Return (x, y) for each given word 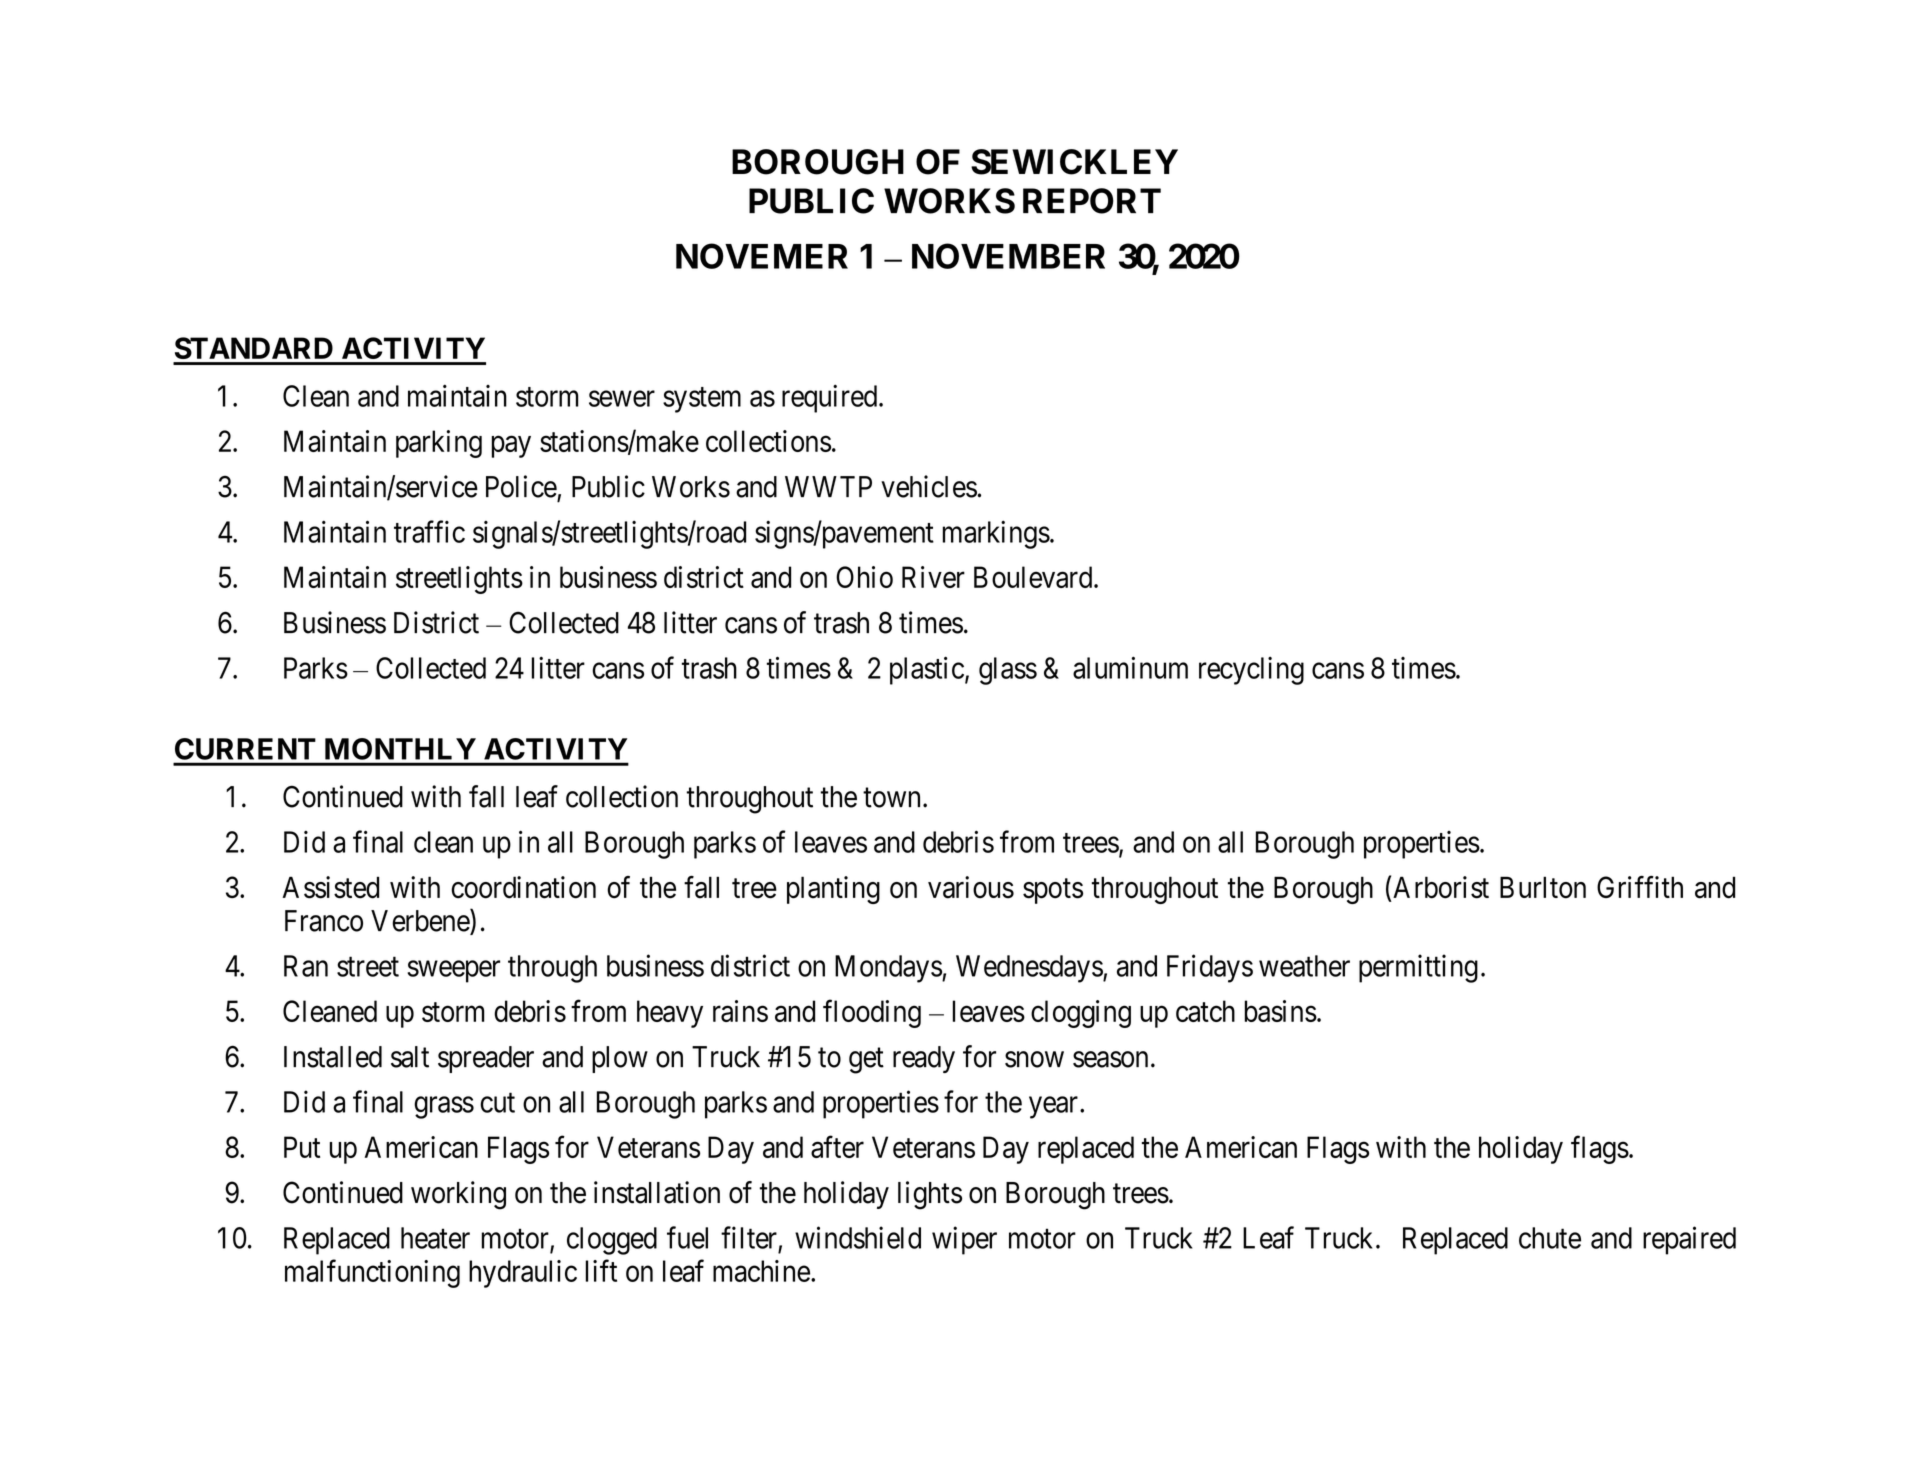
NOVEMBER (1008, 256)
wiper (964, 1240)
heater (435, 1238)
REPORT (1092, 201)
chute (1550, 1238)
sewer (622, 399)
